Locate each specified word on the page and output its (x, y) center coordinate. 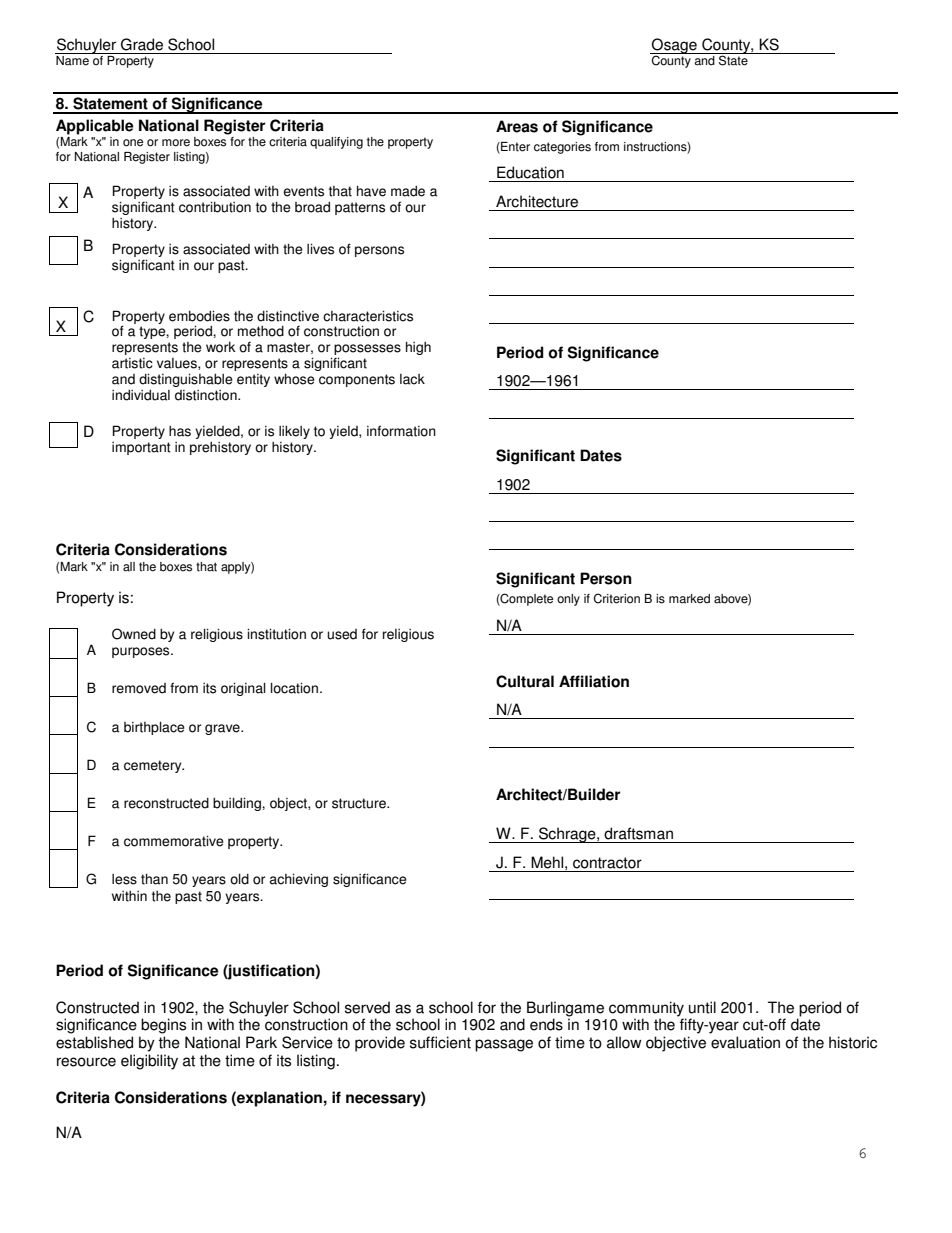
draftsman (638, 833)
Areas (517, 126)
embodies (199, 316)
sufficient (440, 1042)
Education (530, 172)
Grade (142, 44)
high (418, 348)
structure (360, 803)
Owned (134, 634)
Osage (674, 46)
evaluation (745, 1042)
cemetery (154, 766)
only (568, 600)
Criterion (617, 598)
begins (163, 1026)
